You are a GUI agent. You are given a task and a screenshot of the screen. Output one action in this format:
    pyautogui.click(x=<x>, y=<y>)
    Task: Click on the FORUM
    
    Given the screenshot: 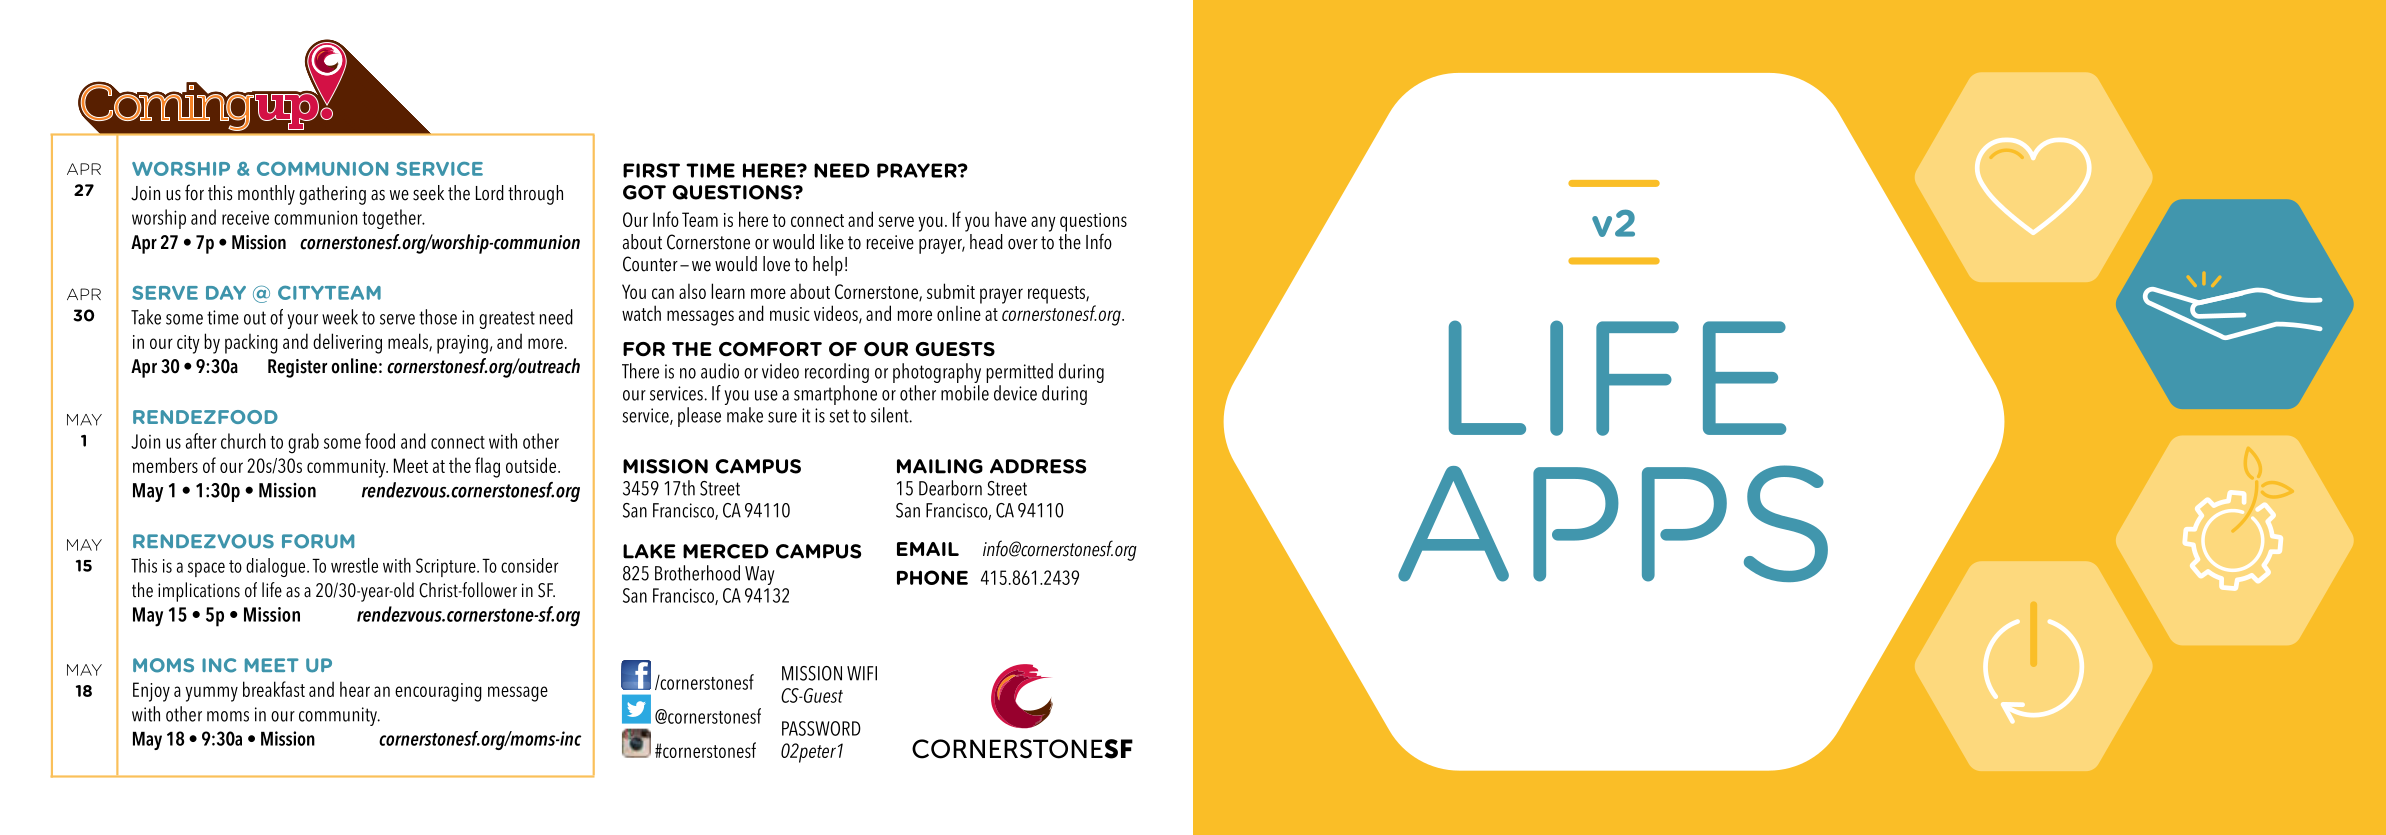 What is the action you would take?
    pyautogui.click(x=318, y=541)
